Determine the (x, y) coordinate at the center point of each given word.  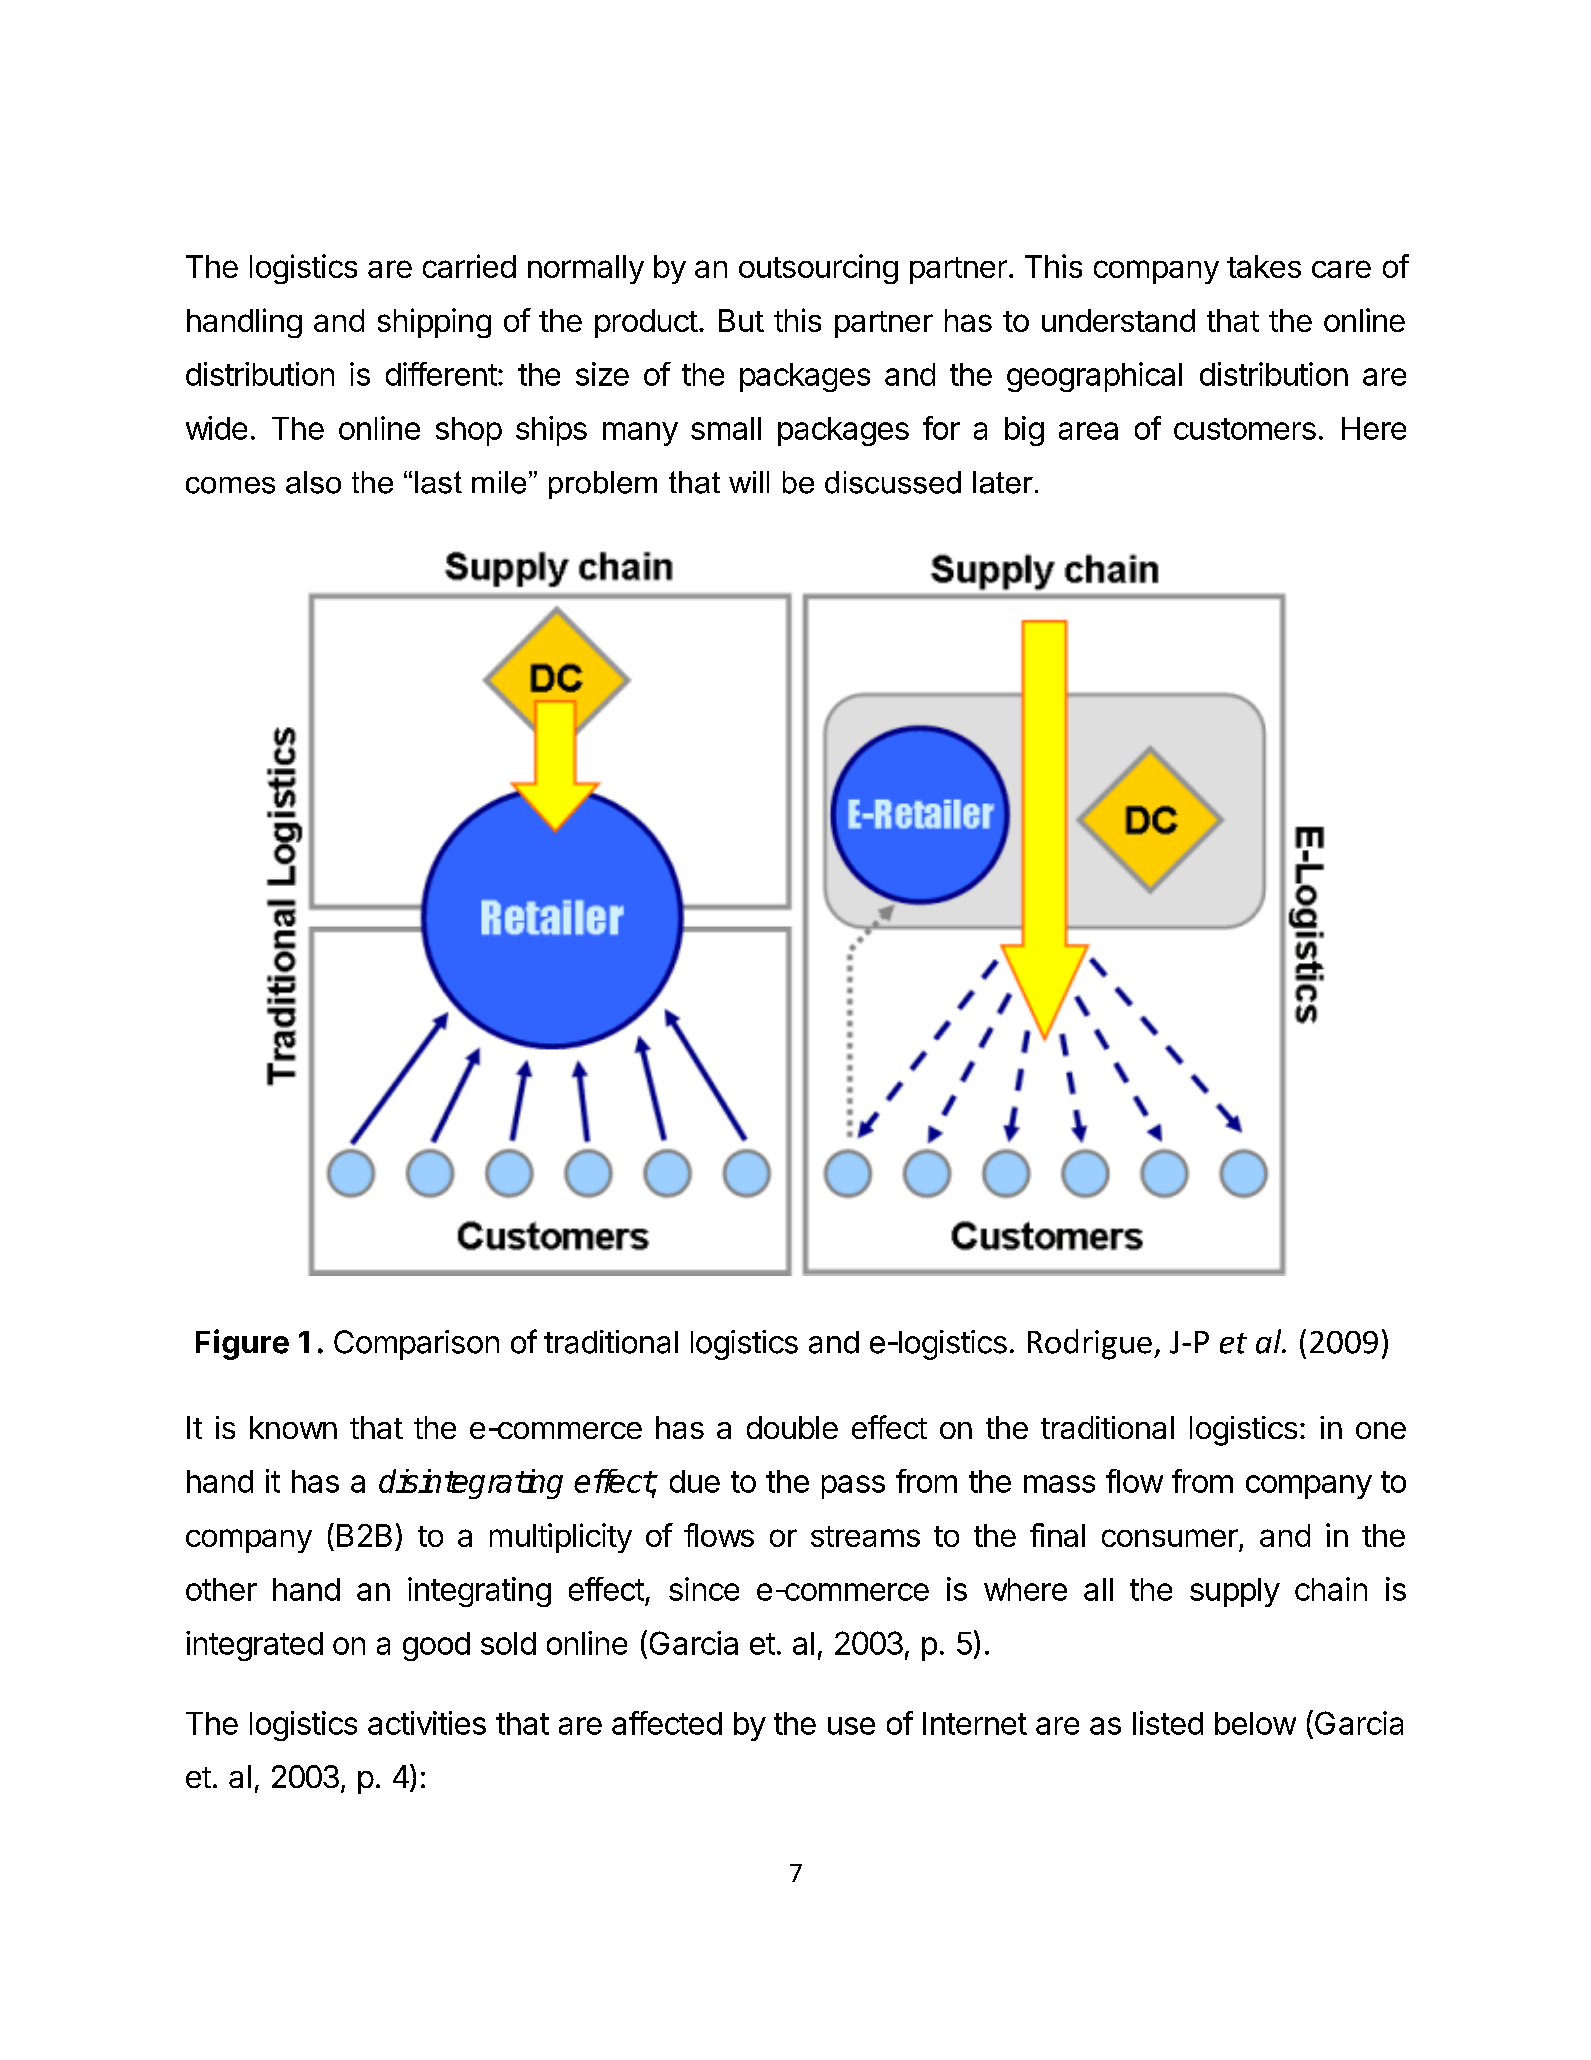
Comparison (416, 1345)
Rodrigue (1090, 1344)
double (792, 1427)
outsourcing (818, 269)
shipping (434, 323)
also (313, 482)
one (1381, 1430)
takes (1264, 266)
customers (1245, 429)
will (749, 482)
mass (1059, 1484)
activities (427, 1723)
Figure (242, 1344)
